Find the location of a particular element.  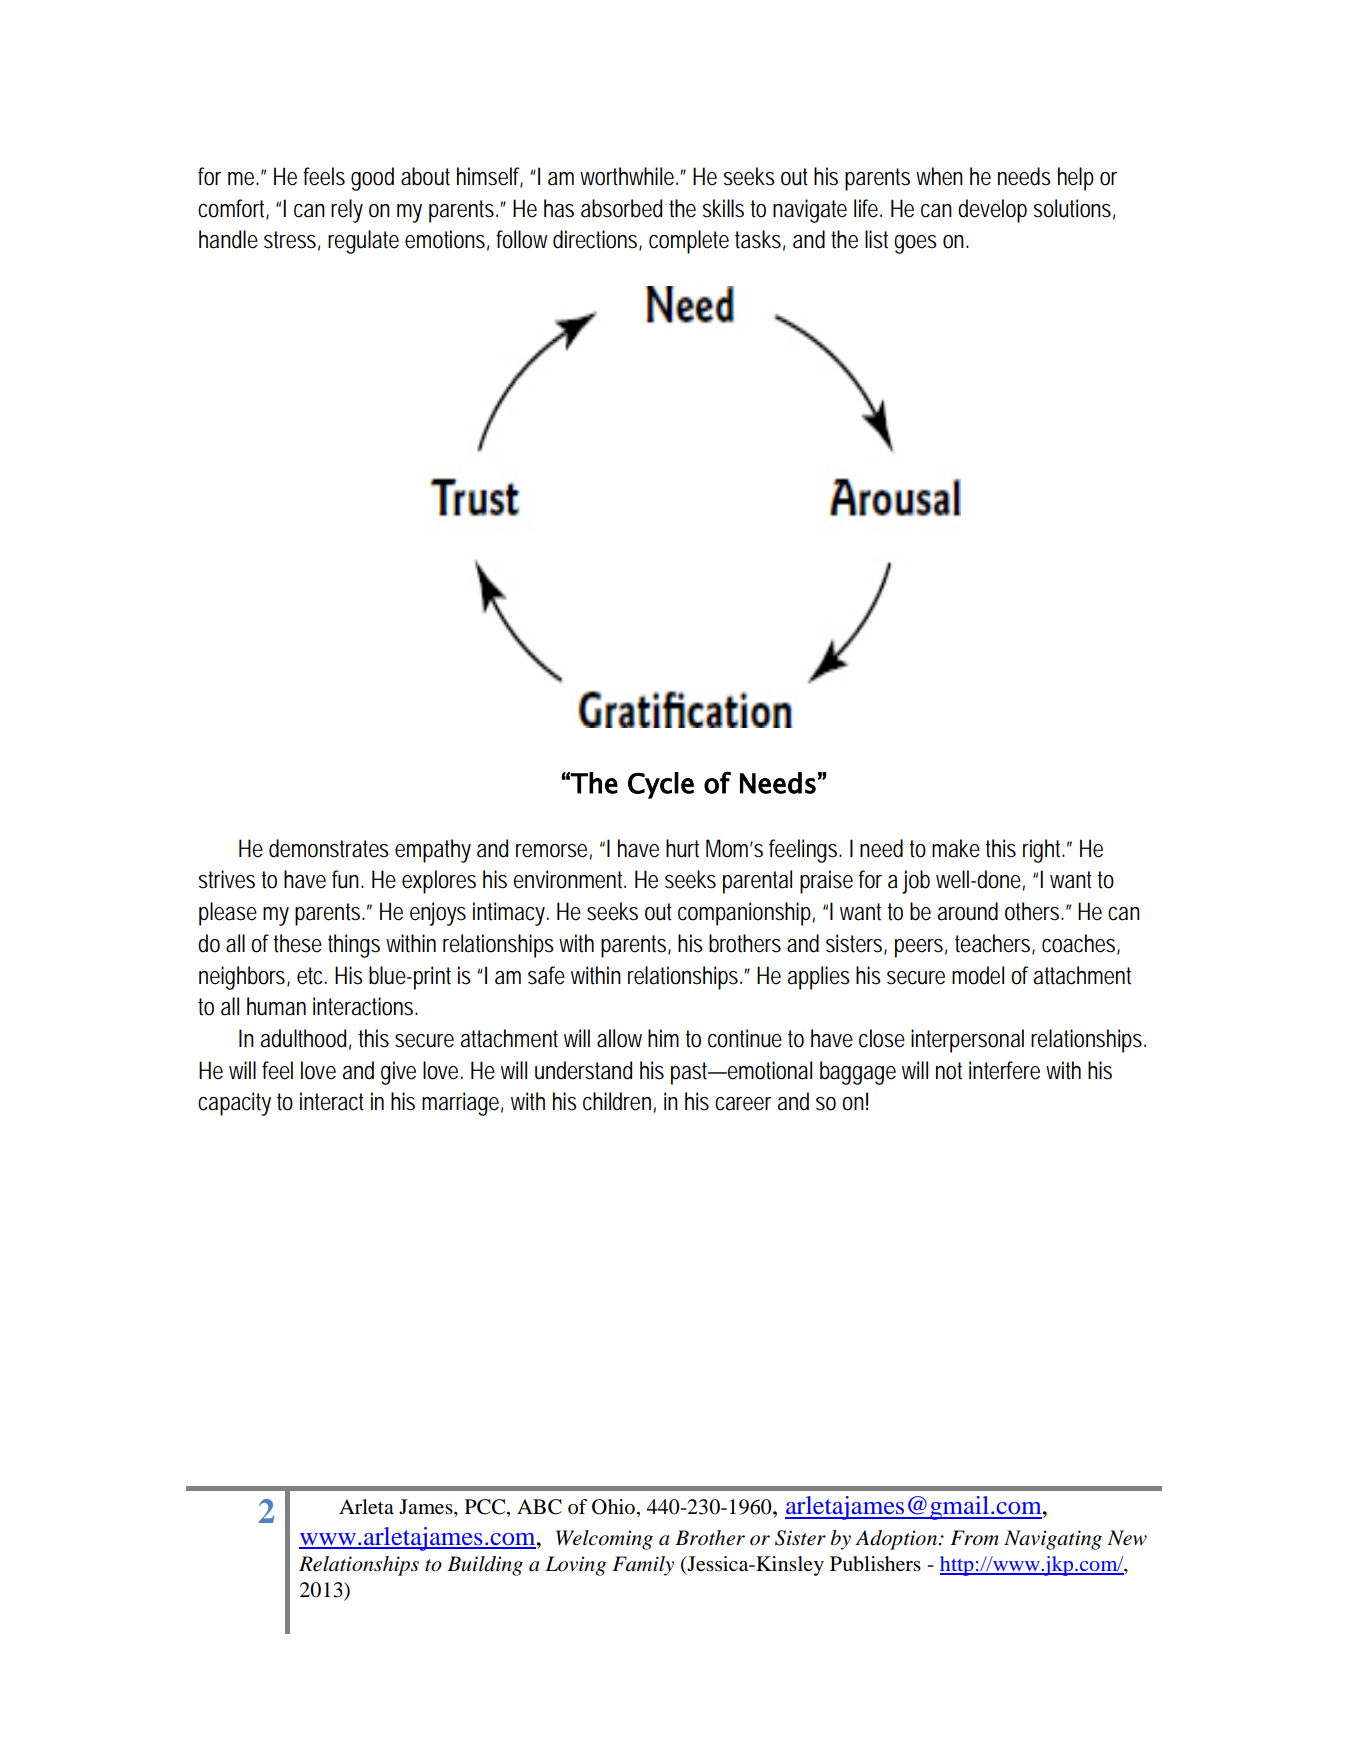

develop is located at coordinates (992, 211).
